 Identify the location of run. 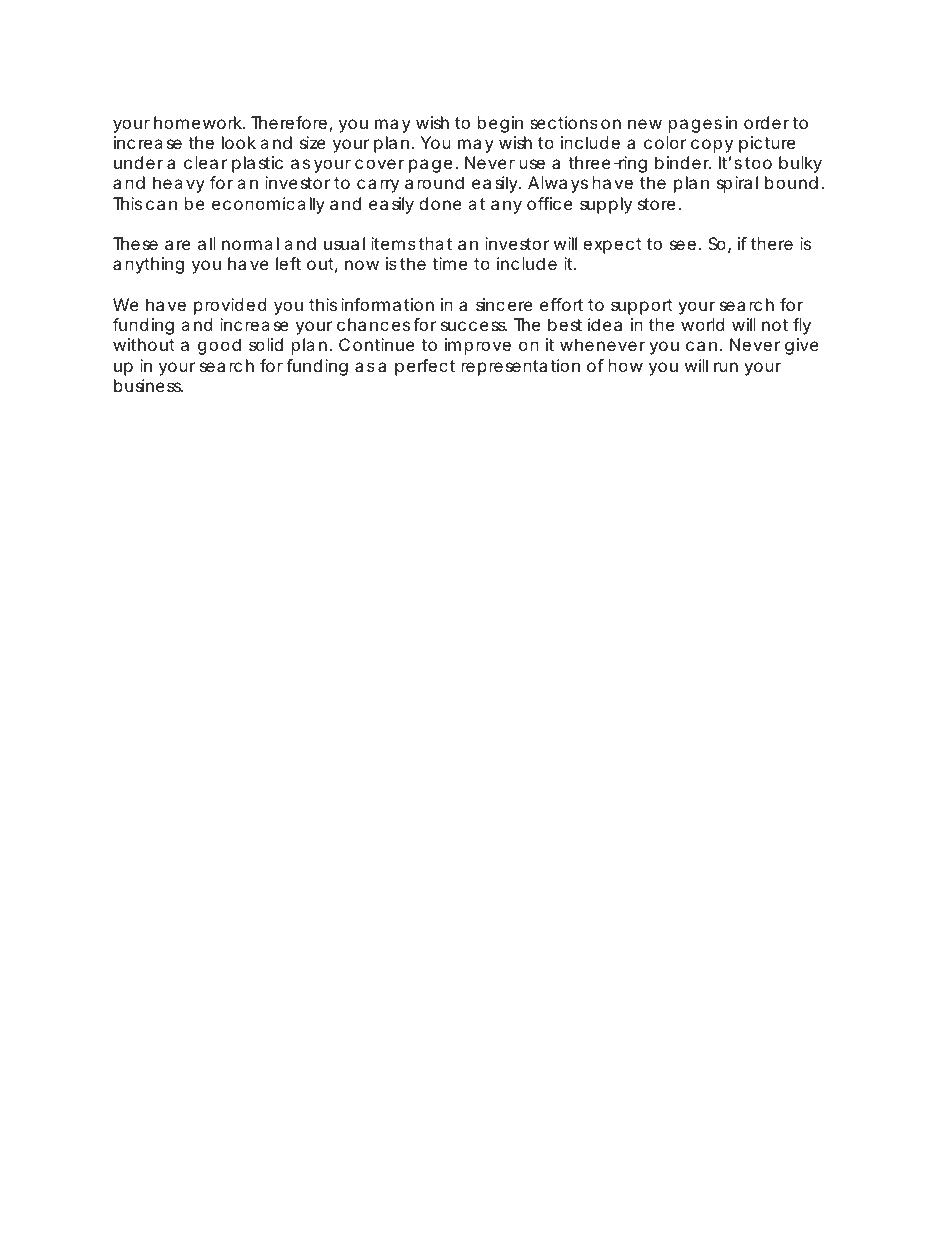
(726, 367).
